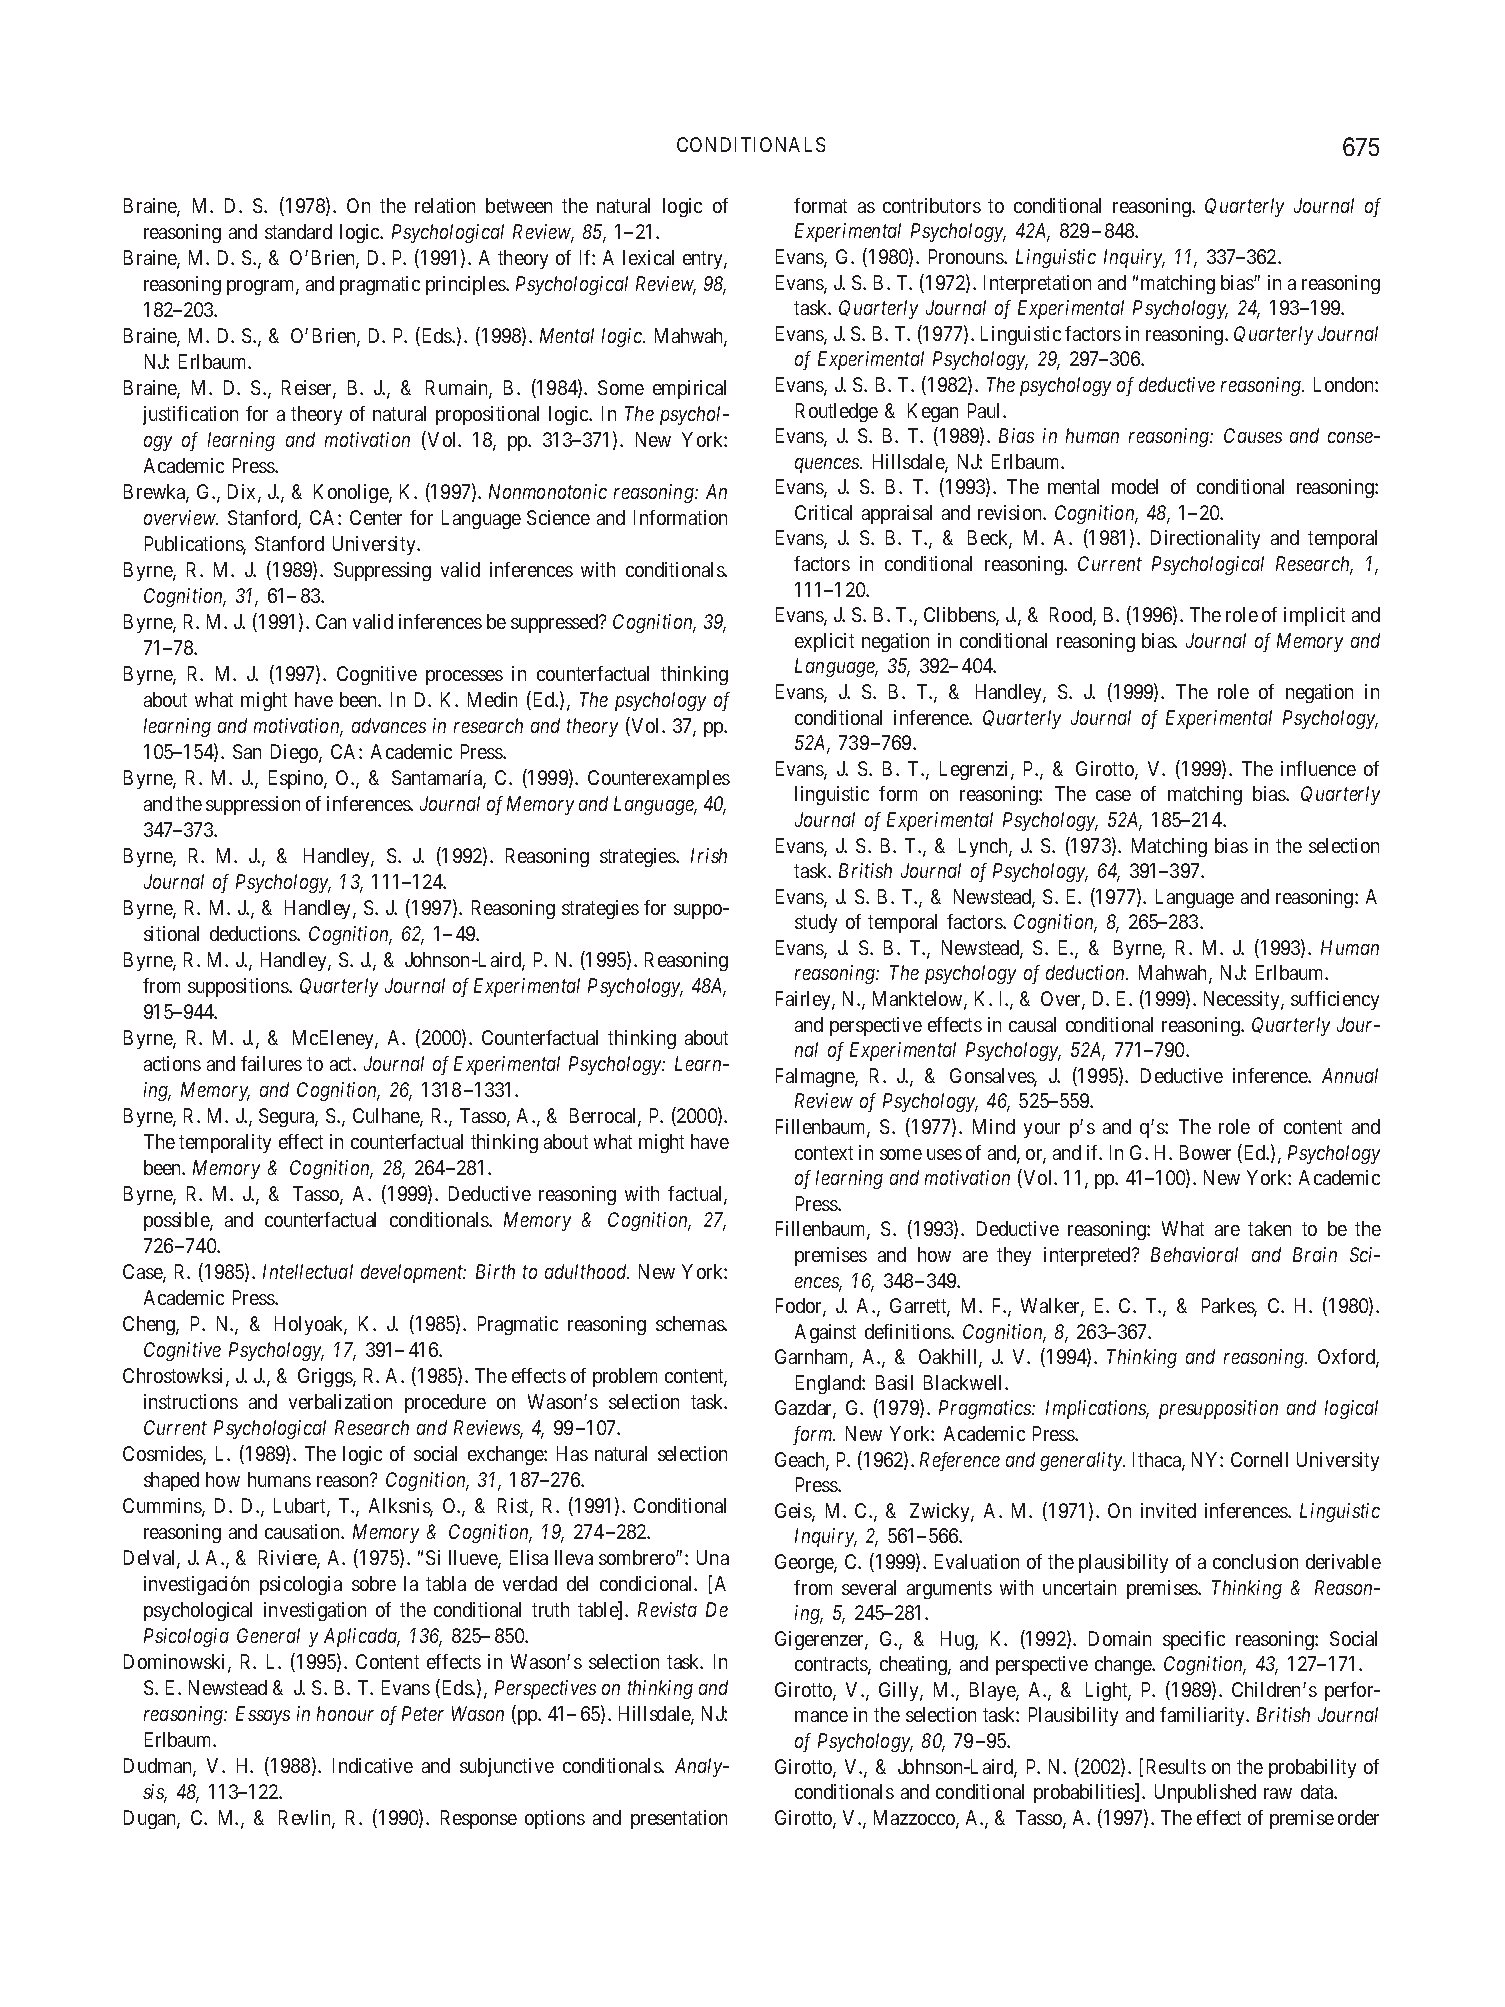 The width and height of the image is (1505, 2007). Describe the element at coordinates (1037, 284) in the image. I see `Interpretation` at that location.
